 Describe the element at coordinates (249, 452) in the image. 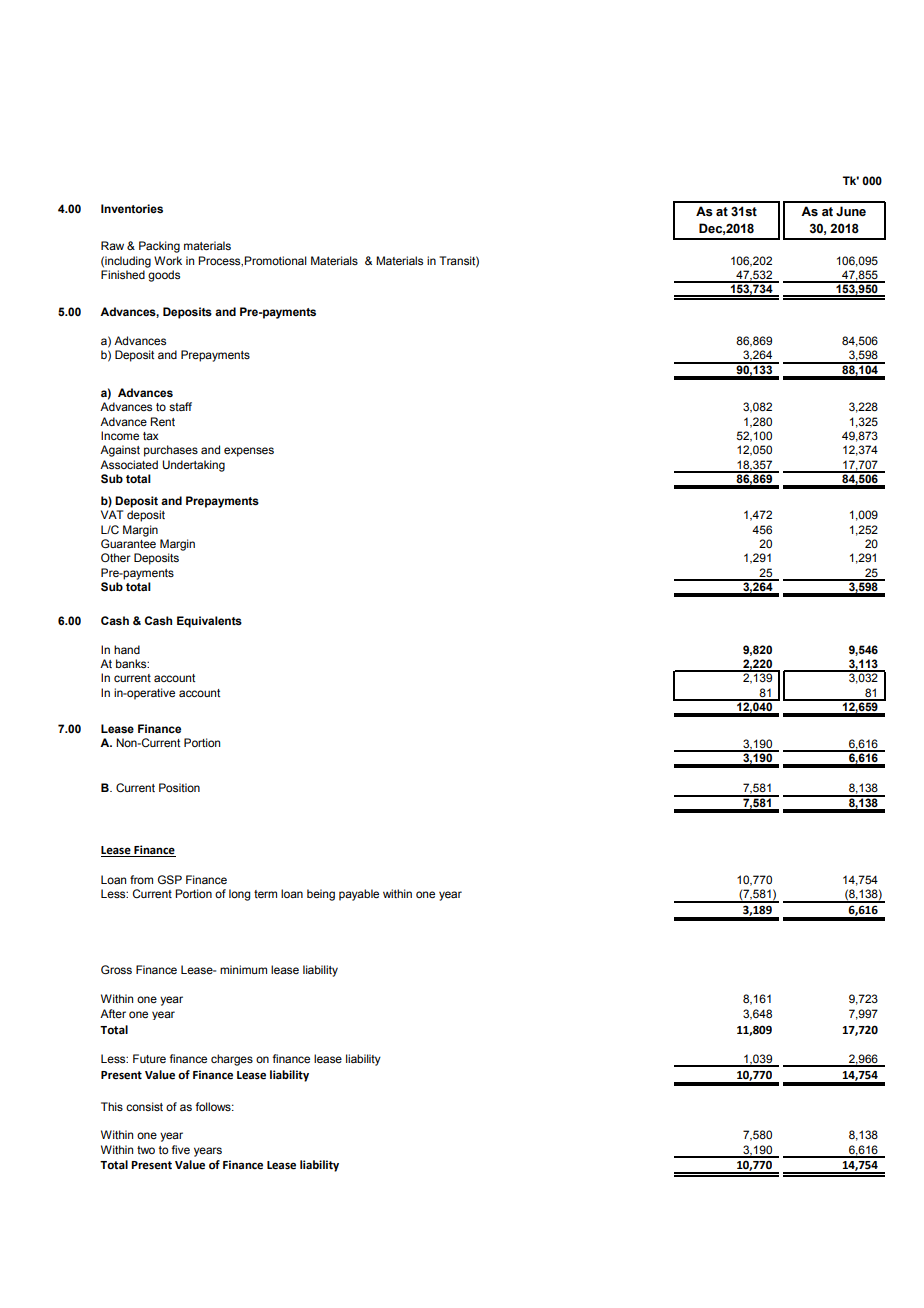

I see `expenses` at that location.
